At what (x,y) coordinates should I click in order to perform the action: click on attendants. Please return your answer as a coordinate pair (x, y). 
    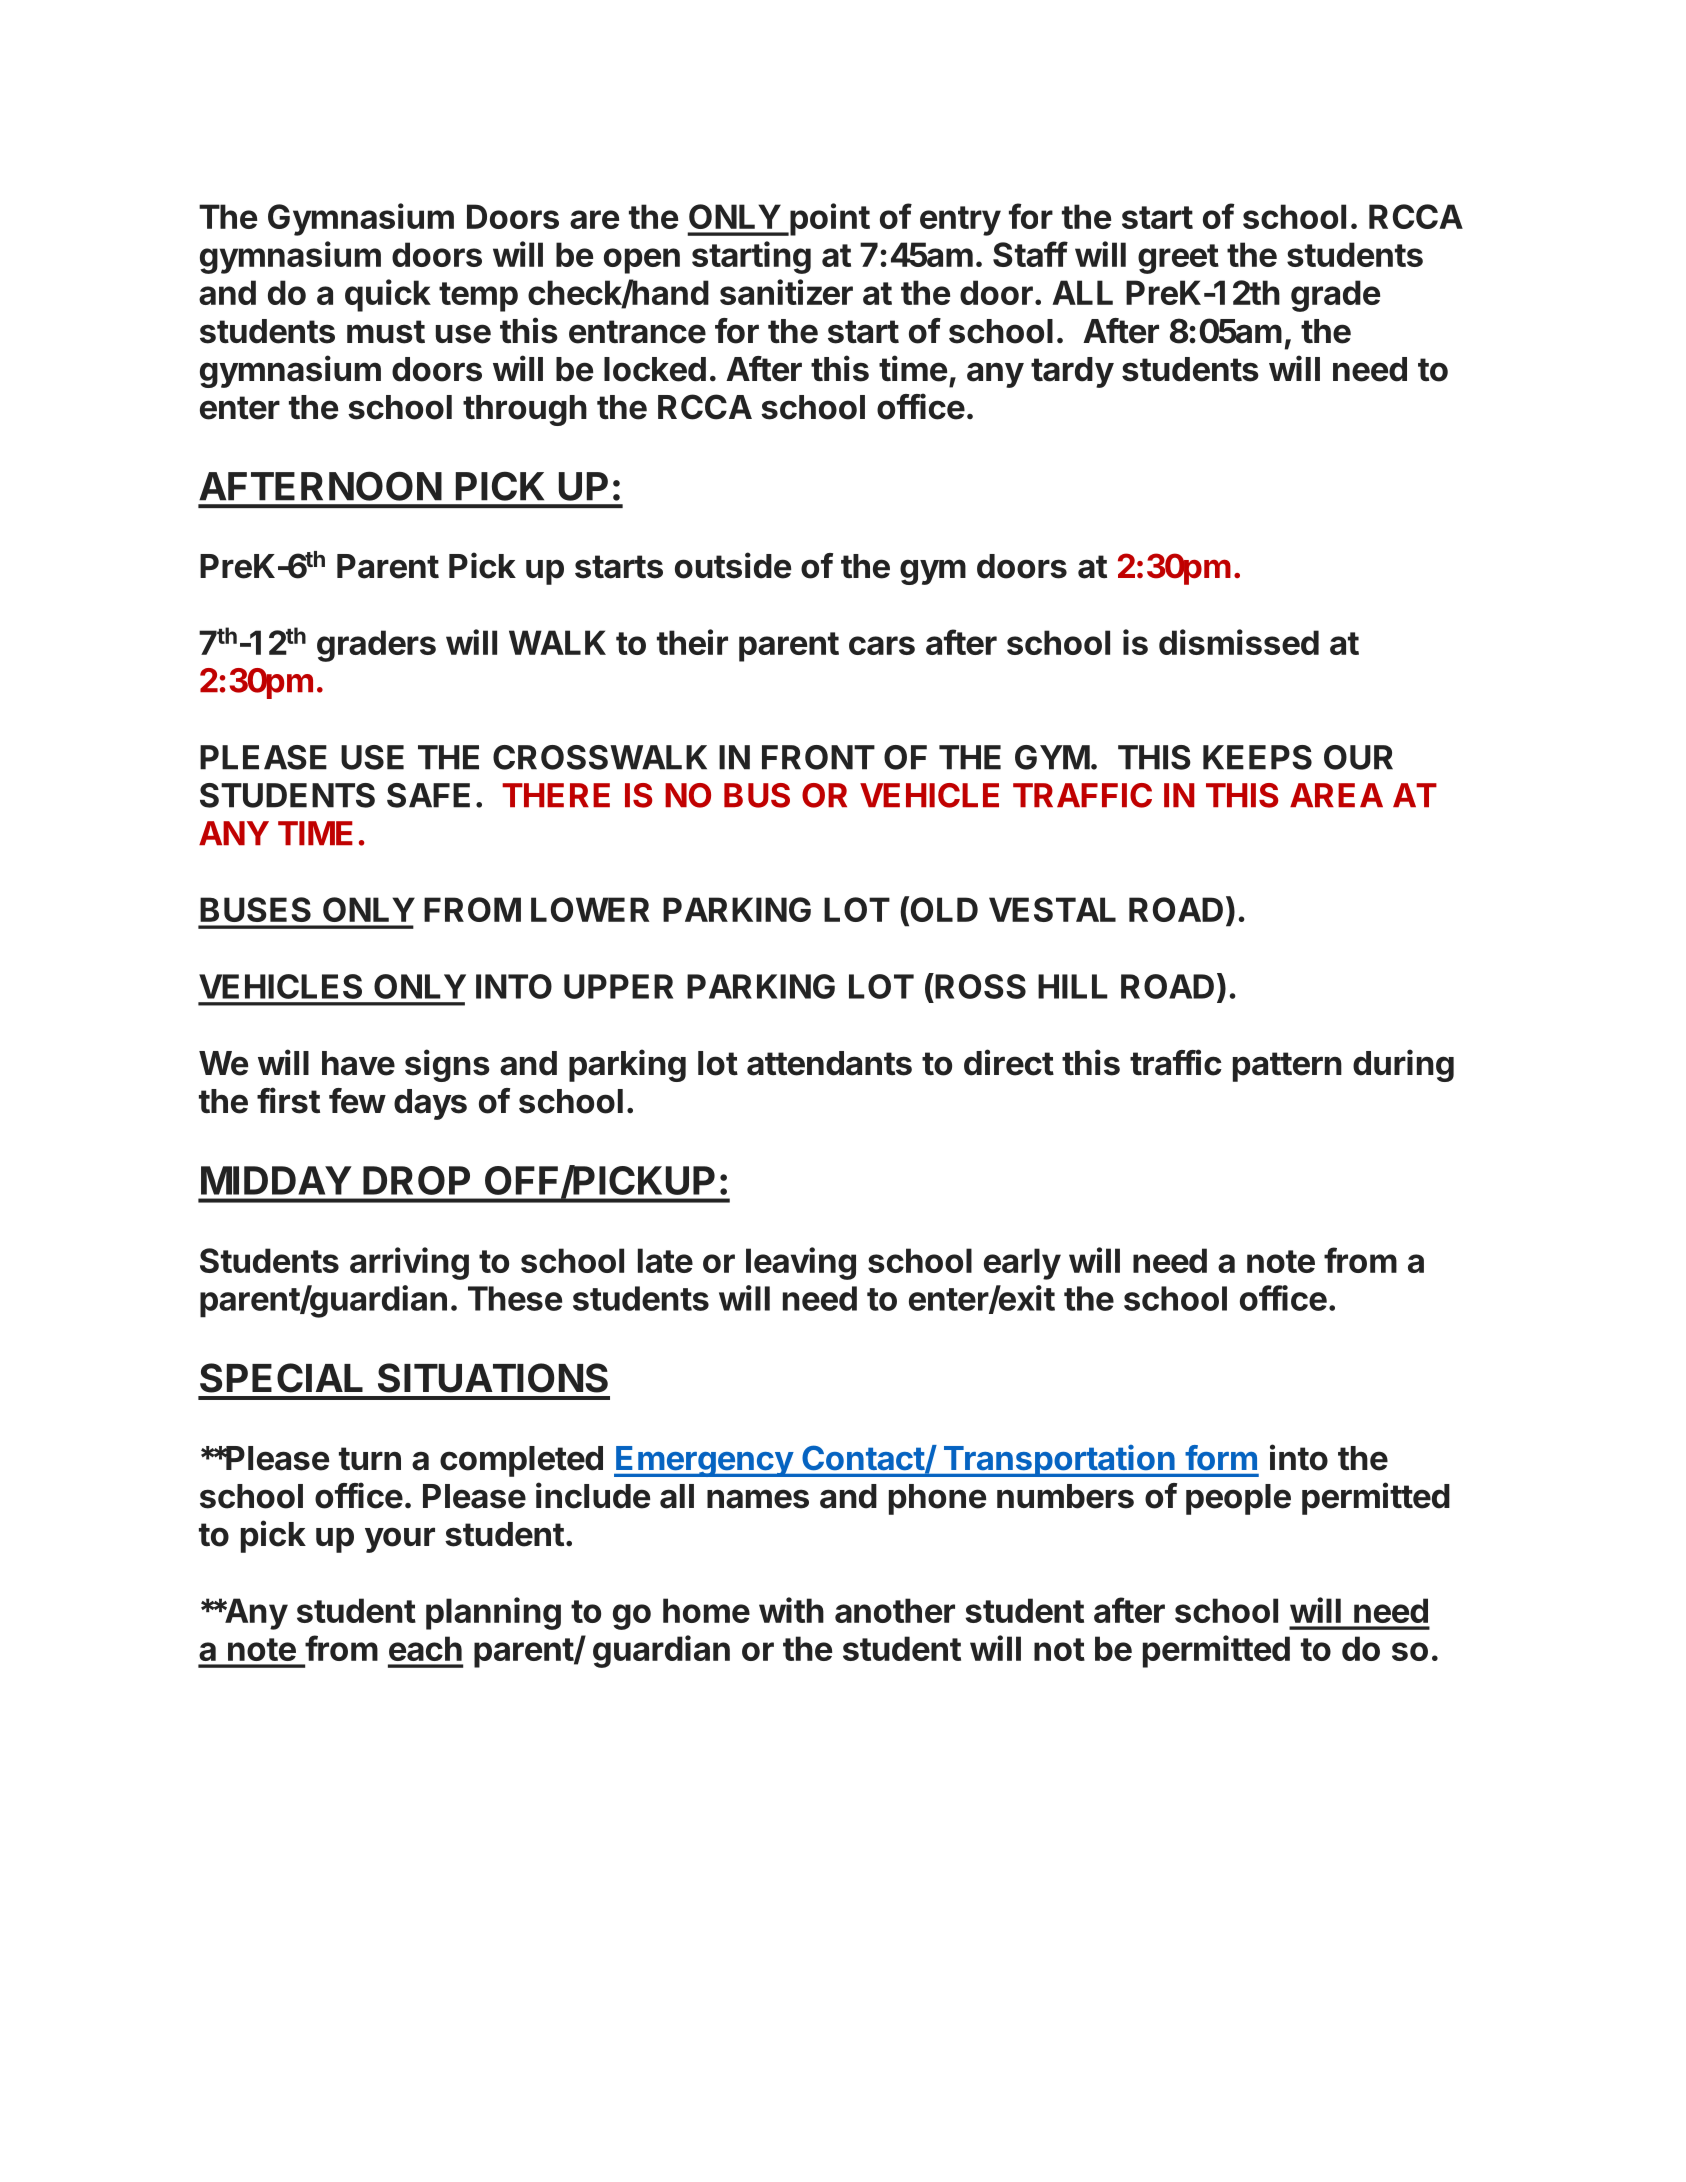
    Looking at the image, I should click on (829, 1063).
